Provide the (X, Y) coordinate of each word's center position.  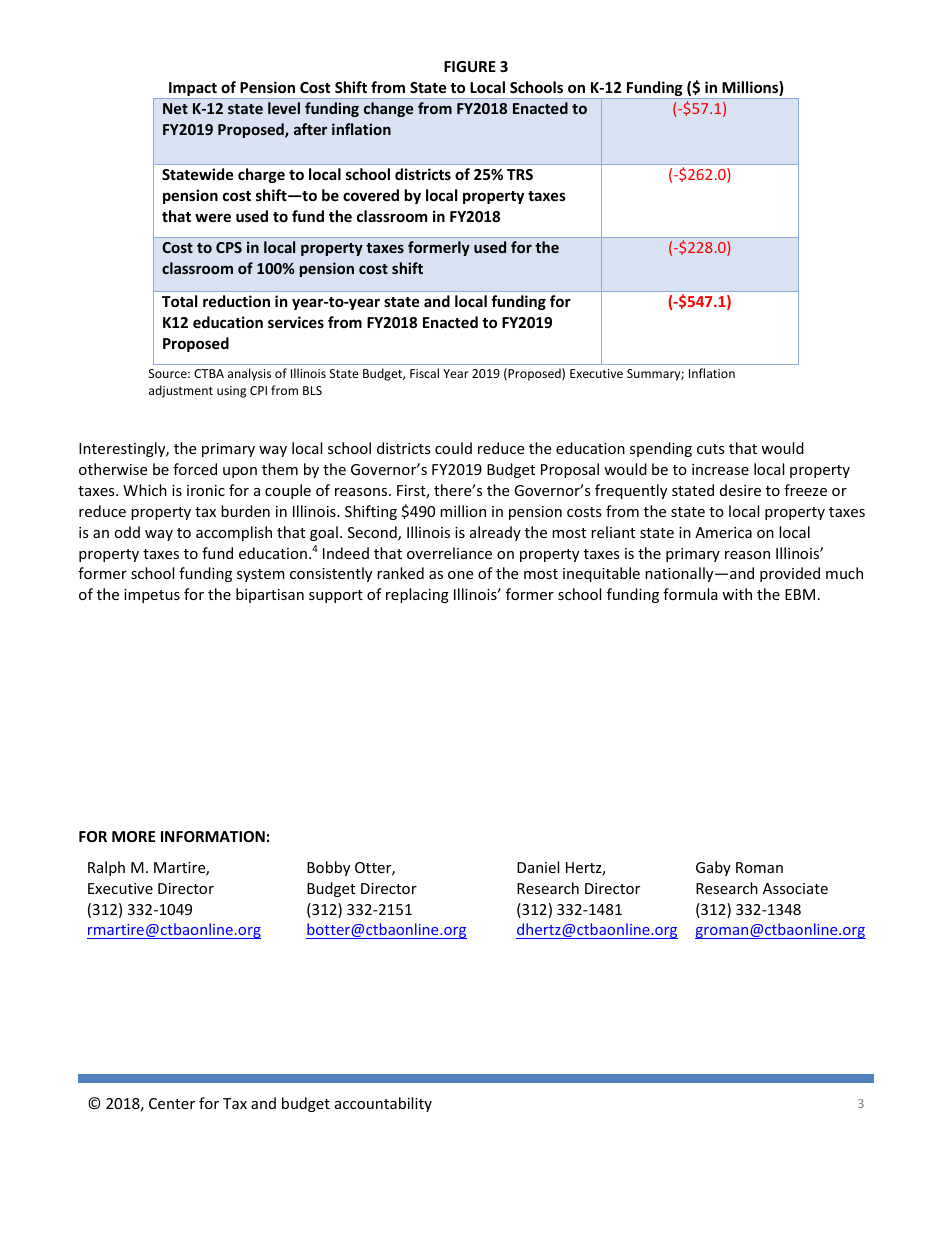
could (453, 448)
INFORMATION (213, 836)
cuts (711, 449)
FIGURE (470, 66)
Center (172, 1103)
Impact (193, 90)
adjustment (181, 391)
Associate (795, 888)
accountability (383, 1104)
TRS (520, 174)
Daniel (538, 867)
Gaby (713, 868)
